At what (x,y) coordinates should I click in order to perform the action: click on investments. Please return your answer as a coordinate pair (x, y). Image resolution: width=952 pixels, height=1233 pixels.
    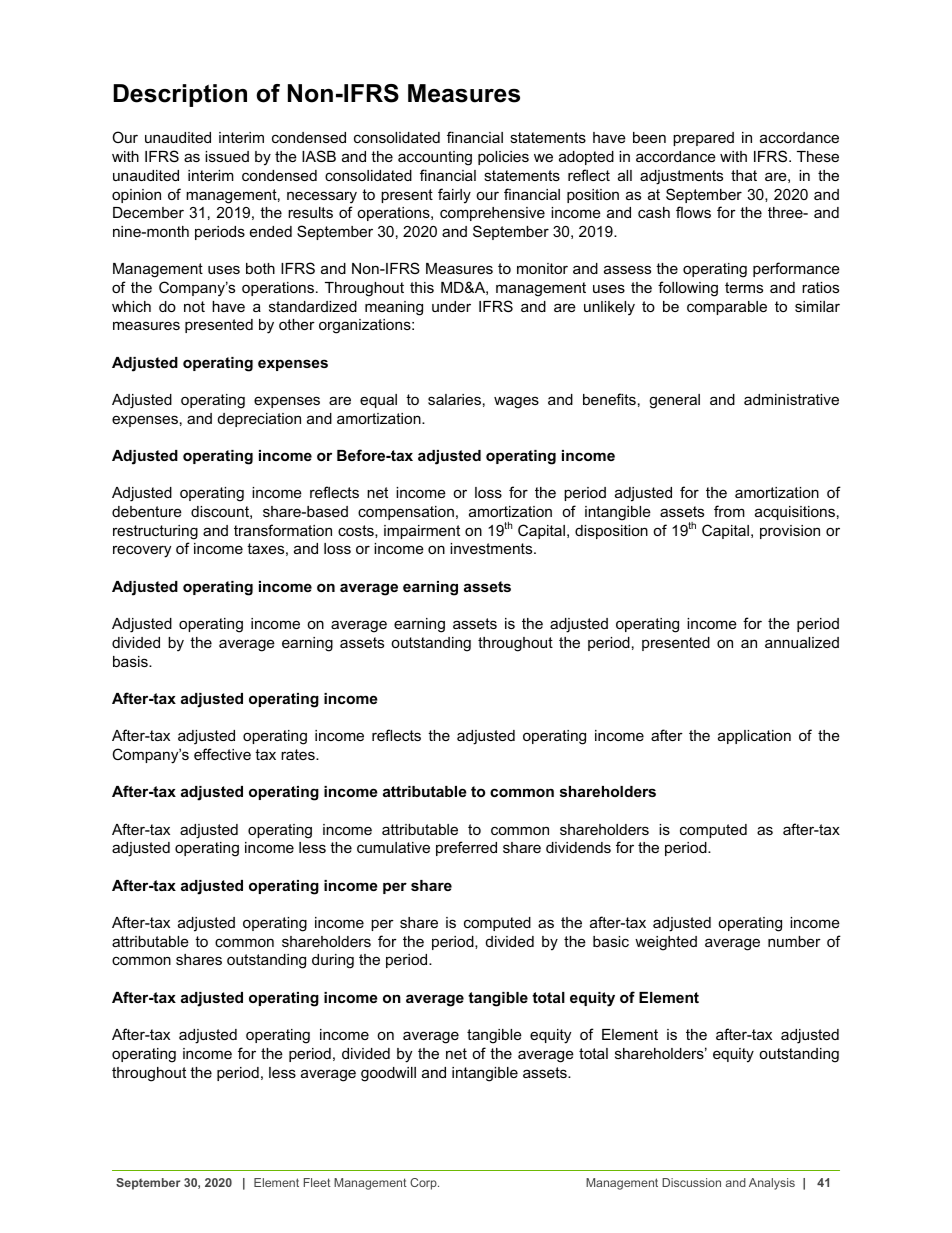
    Looking at the image, I should click on (492, 548).
